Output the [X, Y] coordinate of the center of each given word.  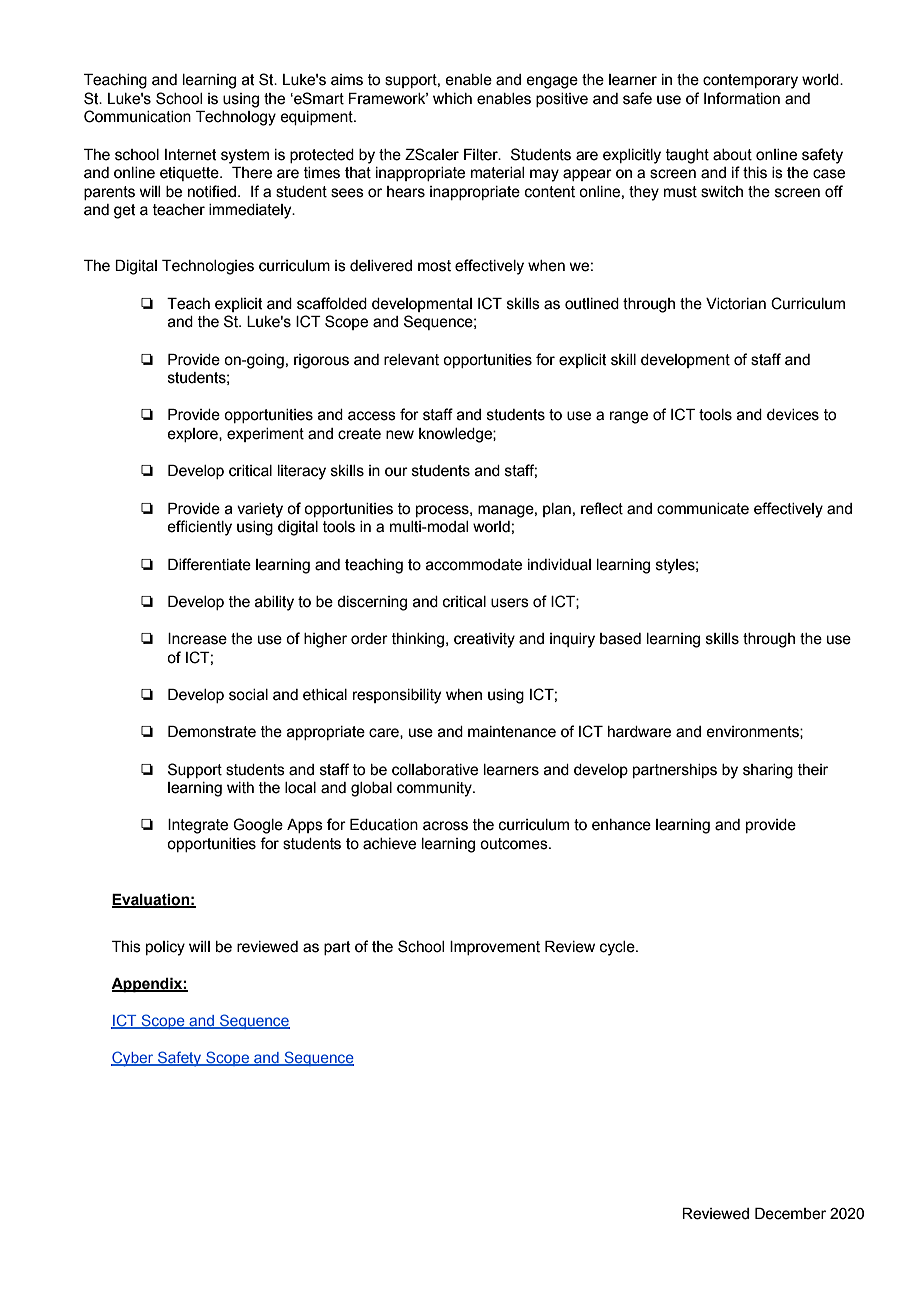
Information [742, 98]
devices [793, 415]
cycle [618, 948]
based [620, 639]
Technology [236, 118]
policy [165, 948]
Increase [197, 639]
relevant [411, 360]
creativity [484, 640]
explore [193, 435]
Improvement [495, 948]
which [452, 99]
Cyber [133, 1059]
